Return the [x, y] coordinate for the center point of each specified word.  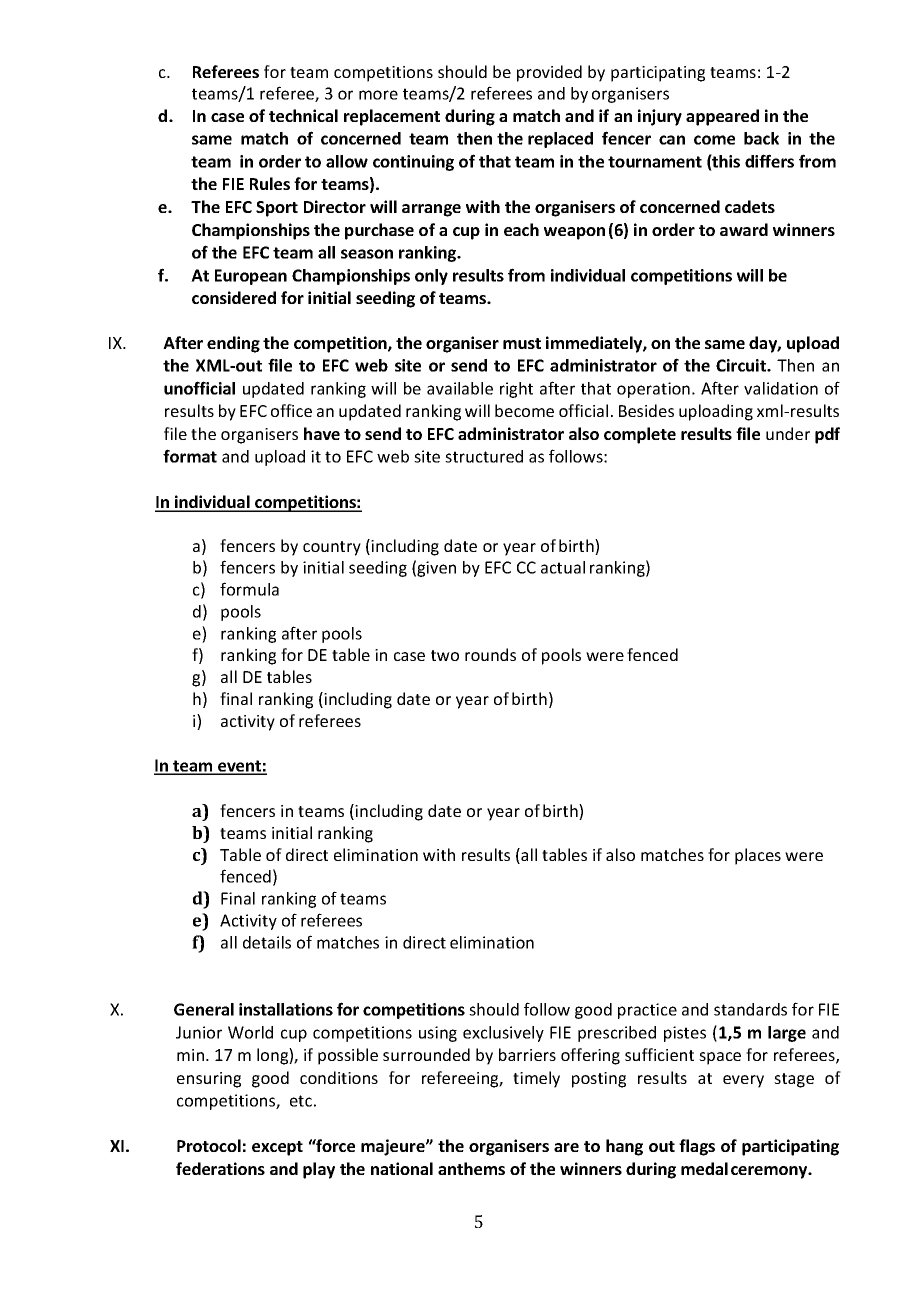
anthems [471, 1168]
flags [697, 1147]
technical [303, 115]
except [277, 1148]
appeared [722, 117]
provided [549, 73]
